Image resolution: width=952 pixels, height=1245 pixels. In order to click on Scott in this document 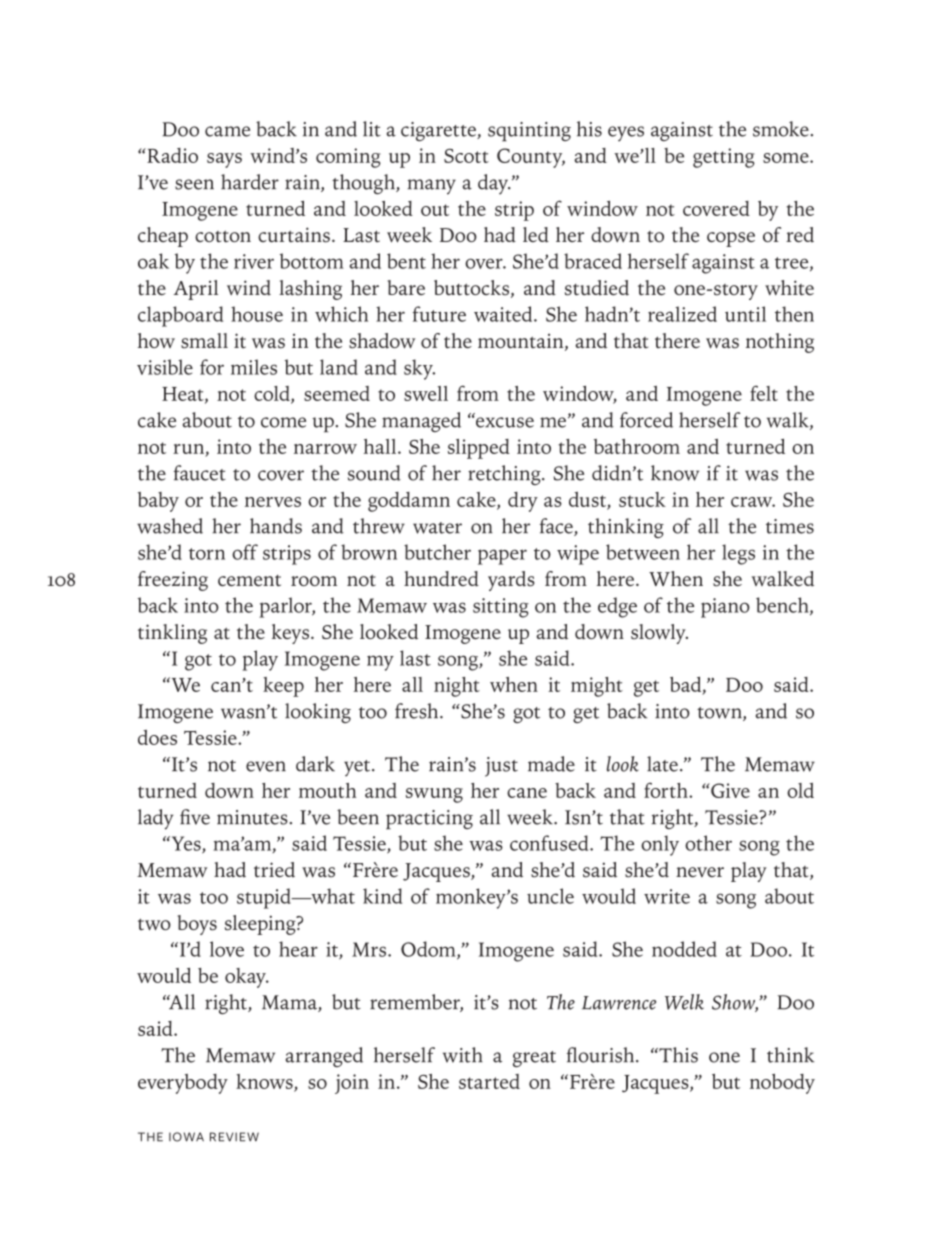, I will do `click(466, 156)`.
